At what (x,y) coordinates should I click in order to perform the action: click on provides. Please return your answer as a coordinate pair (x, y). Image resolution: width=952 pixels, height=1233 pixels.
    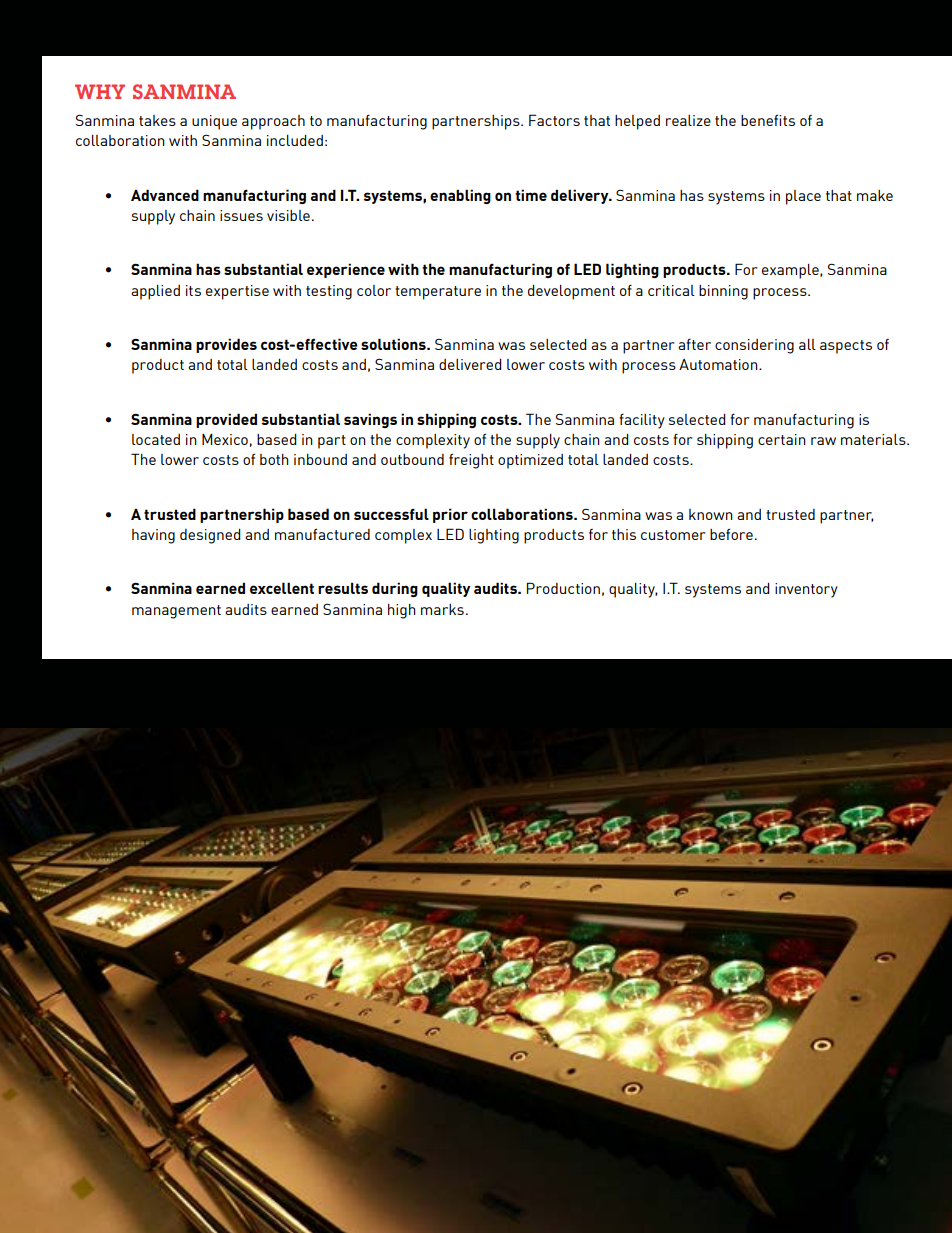
    Looking at the image, I should click on (226, 345).
